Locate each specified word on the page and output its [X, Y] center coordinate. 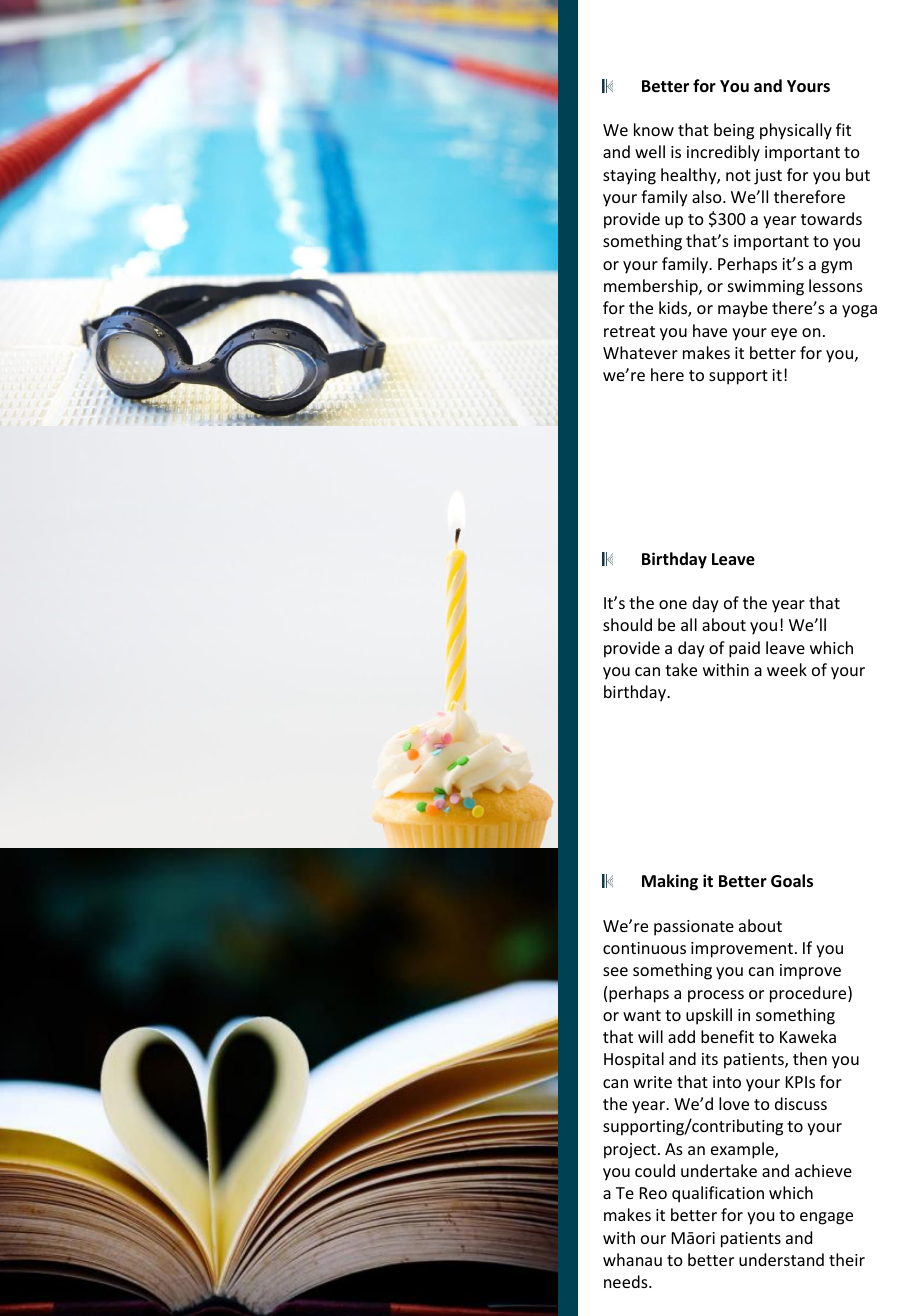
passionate [694, 928]
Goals [792, 881]
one [673, 604]
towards [831, 218]
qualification [718, 1194]
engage [826, 1218]
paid [744, 649]
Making [670, 882]
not [738, 175]
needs [627, 1281]
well [650, 151]
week [787, 669]
